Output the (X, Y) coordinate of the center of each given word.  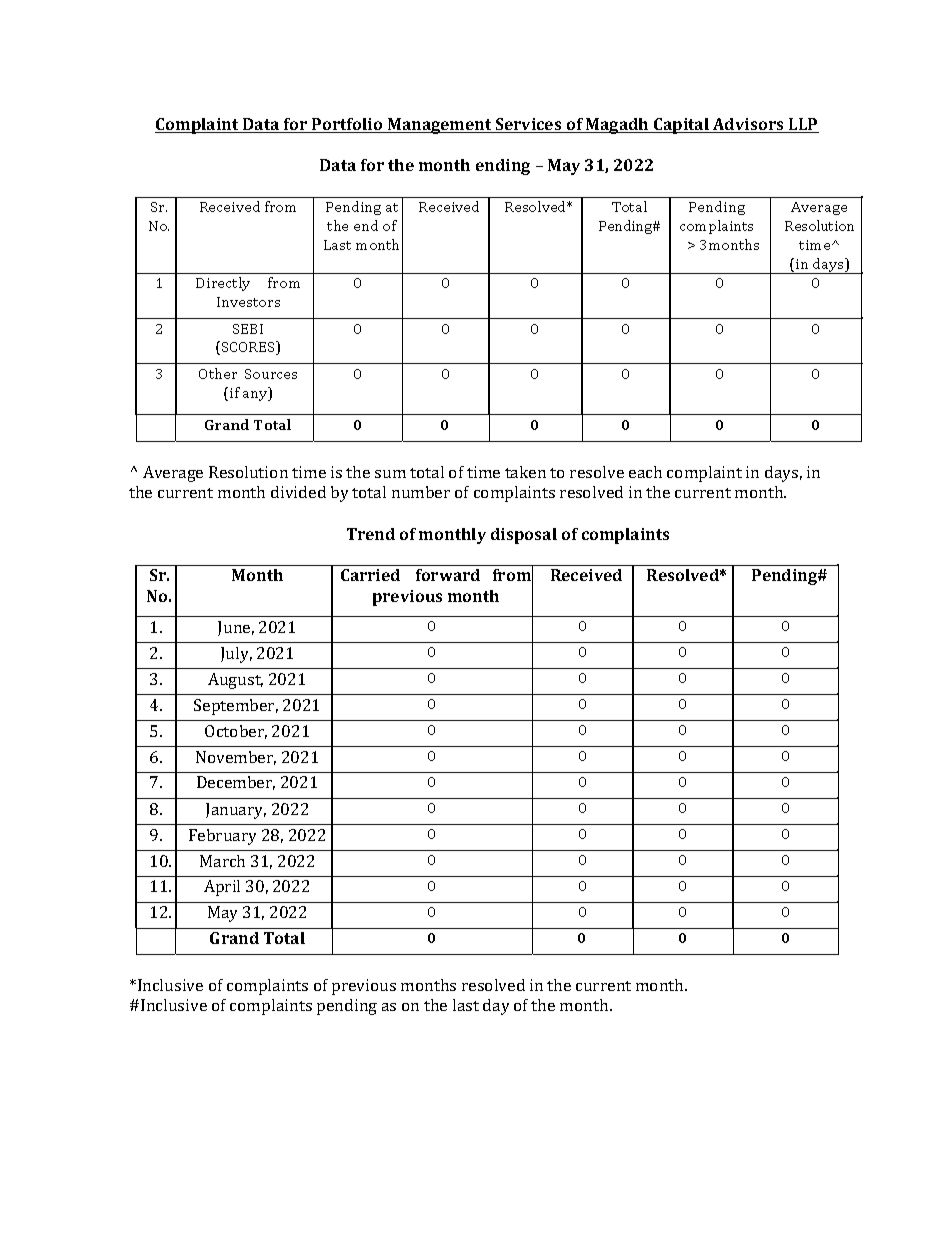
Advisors (748, 125)
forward (448, 575)
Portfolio (347, 125)
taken (525, 472)
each (645, 472)
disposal (524, 536)
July (236, 655)
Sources (271, 374)
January (236, 811)
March (222, 861)
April (222, 888)
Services (529, 125)
